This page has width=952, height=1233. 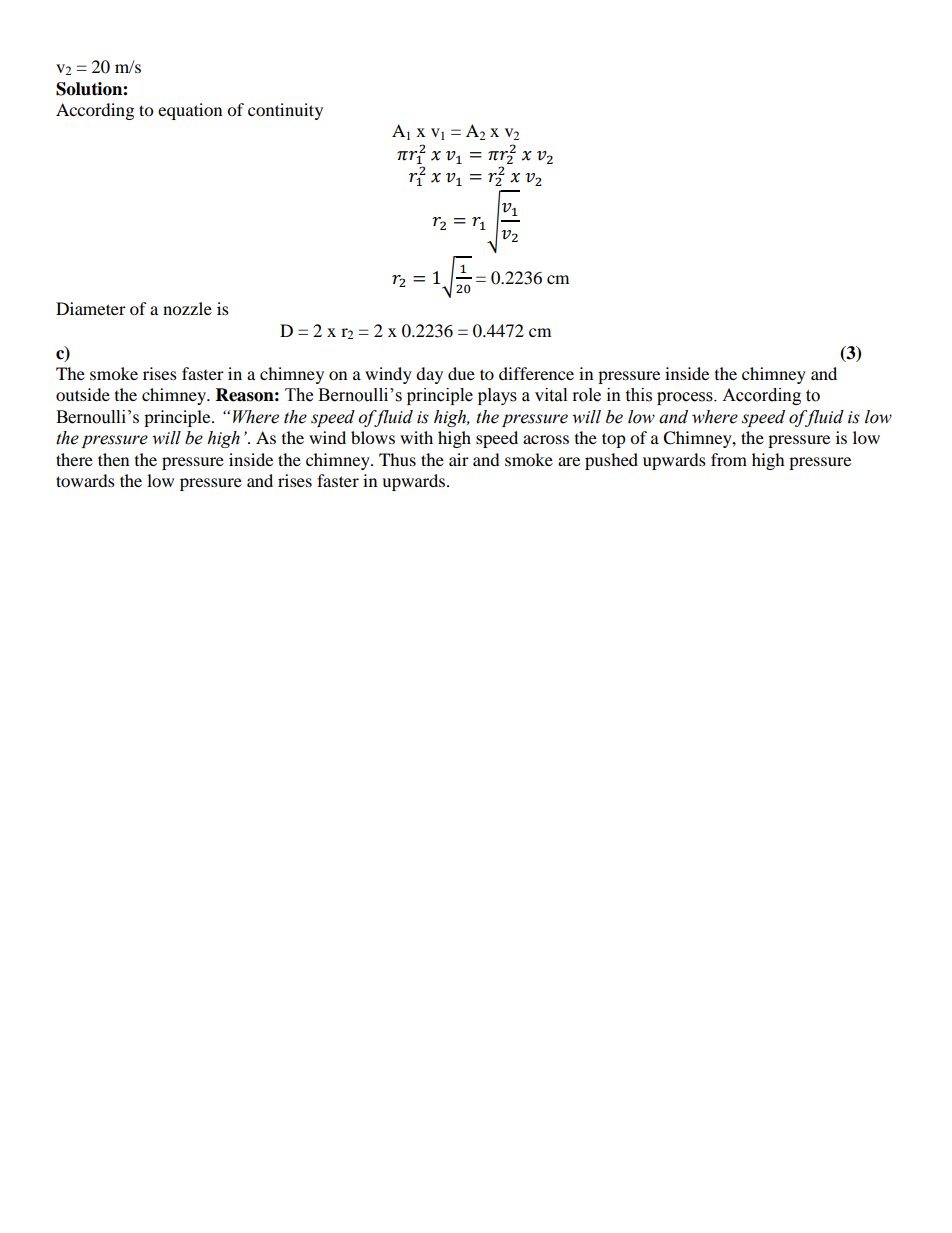 I want to click on day, so click(x=429, y=375).
